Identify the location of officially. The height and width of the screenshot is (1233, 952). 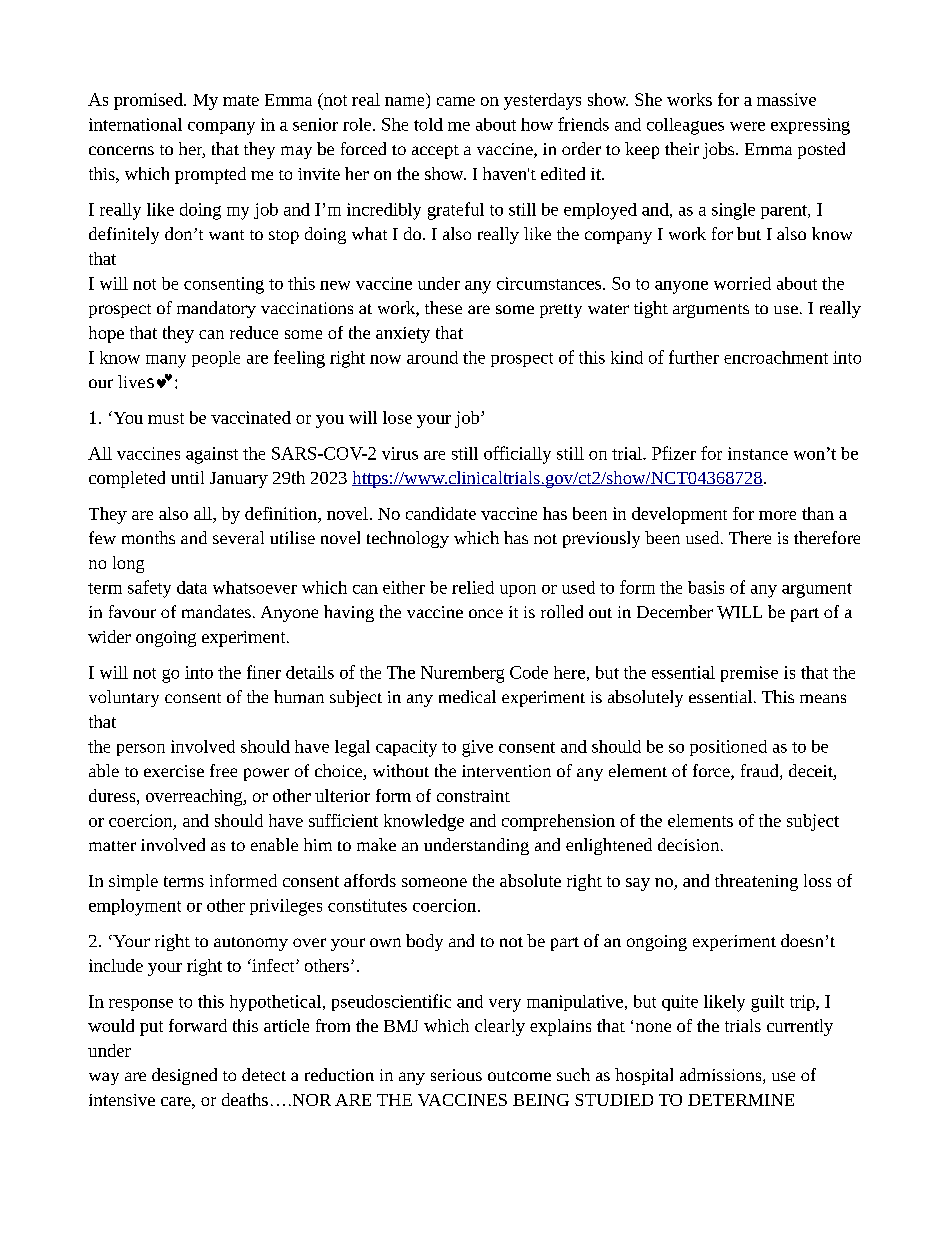
(517, 455).
